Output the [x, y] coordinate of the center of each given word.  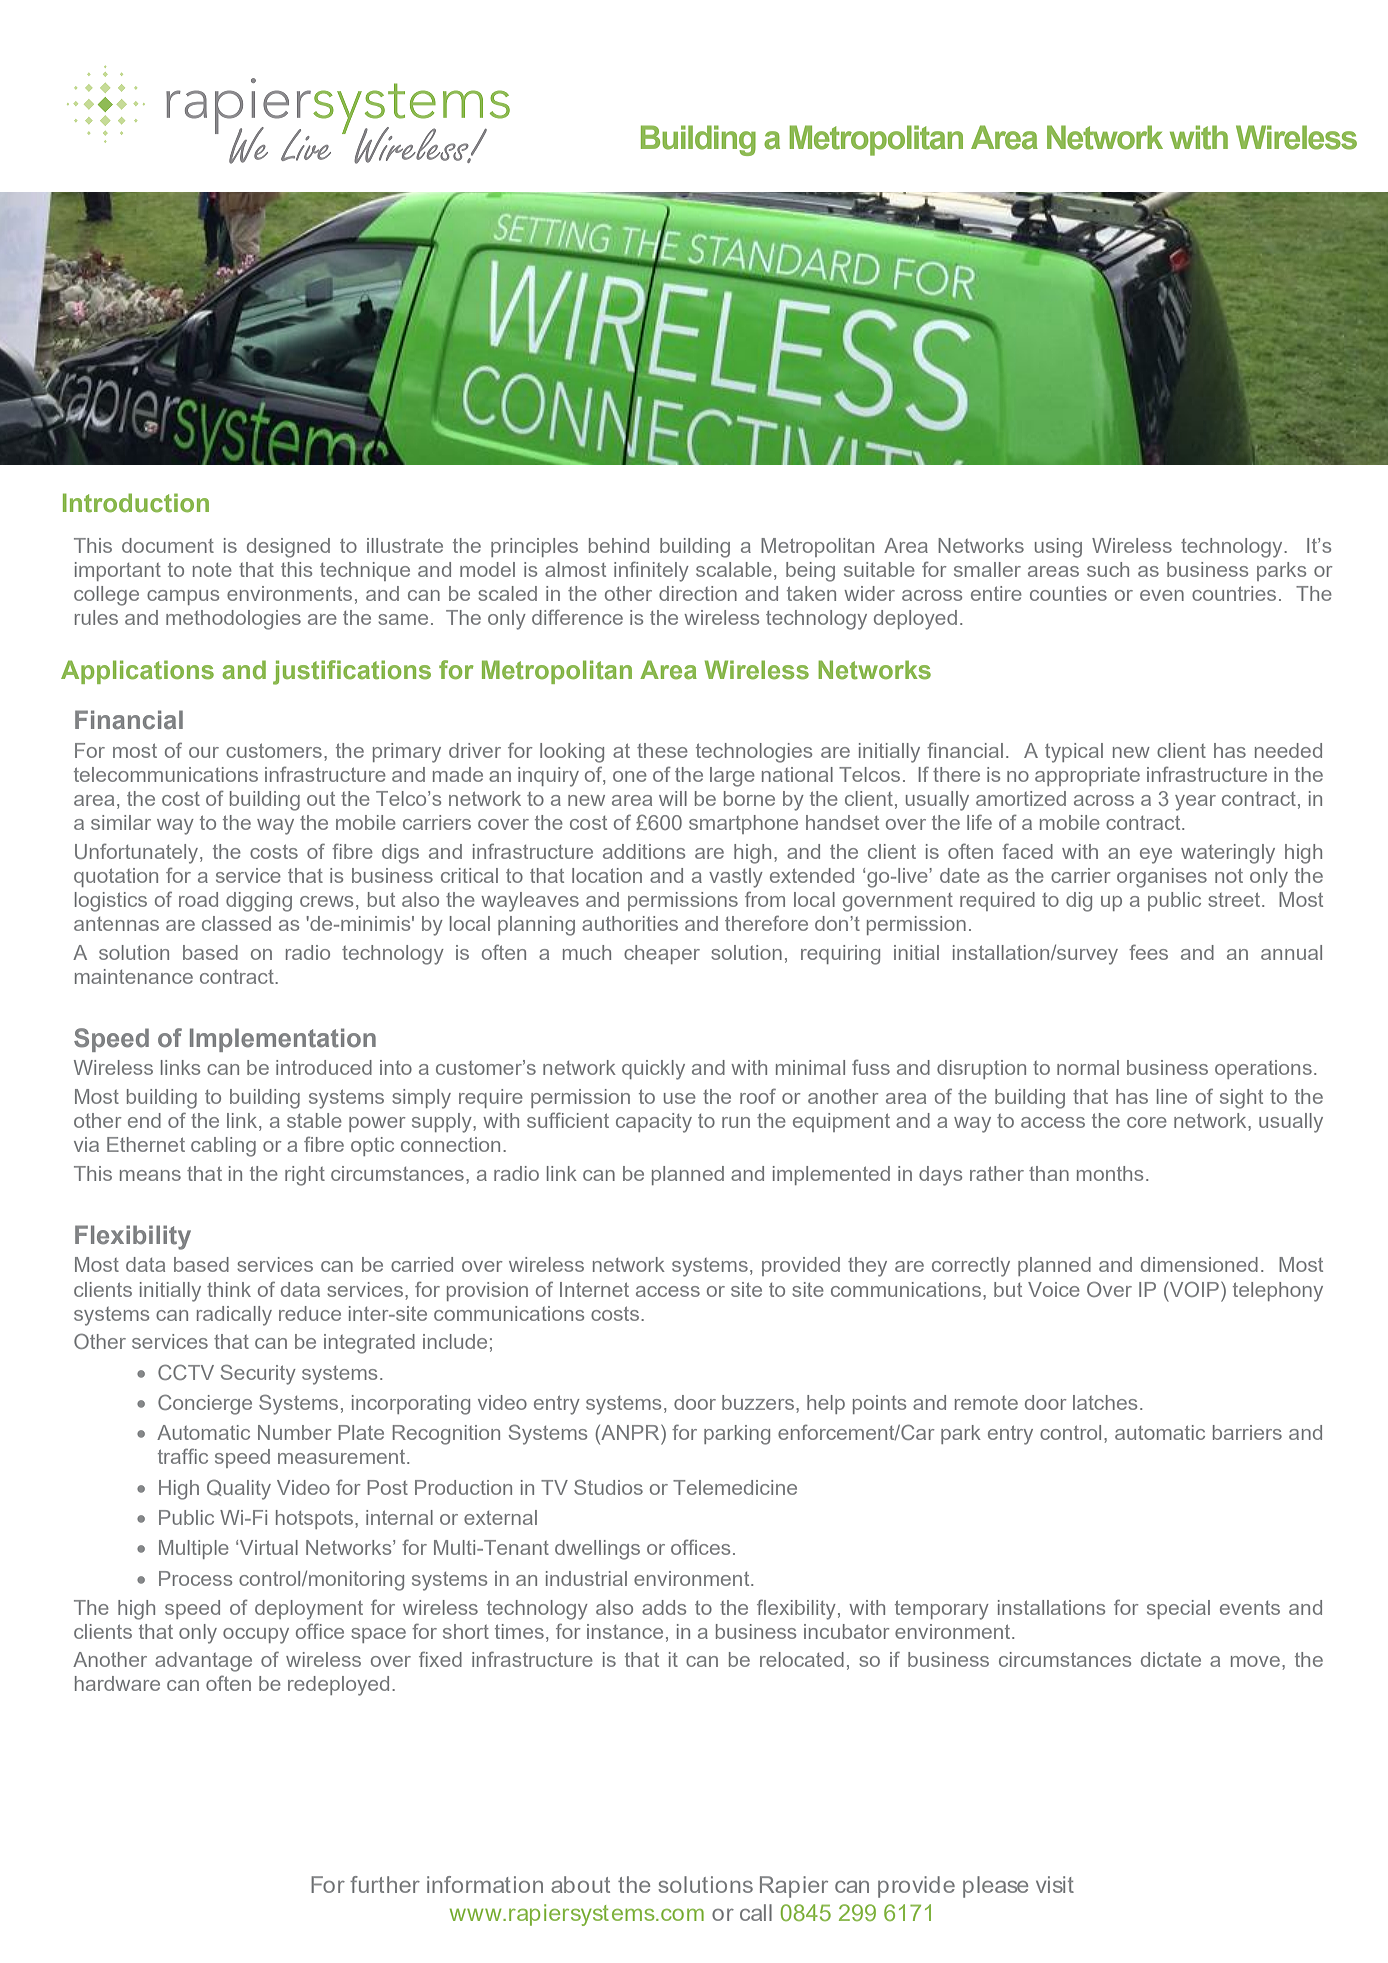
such [1108, 569]
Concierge [205, 1404]
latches [1105, 1402]
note [212, 570]
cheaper [662, 954]
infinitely [651, 571]
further [385, 1884]
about [580, 1884]
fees [1148, 952]
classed [236, 923]
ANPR [630, 1434]
